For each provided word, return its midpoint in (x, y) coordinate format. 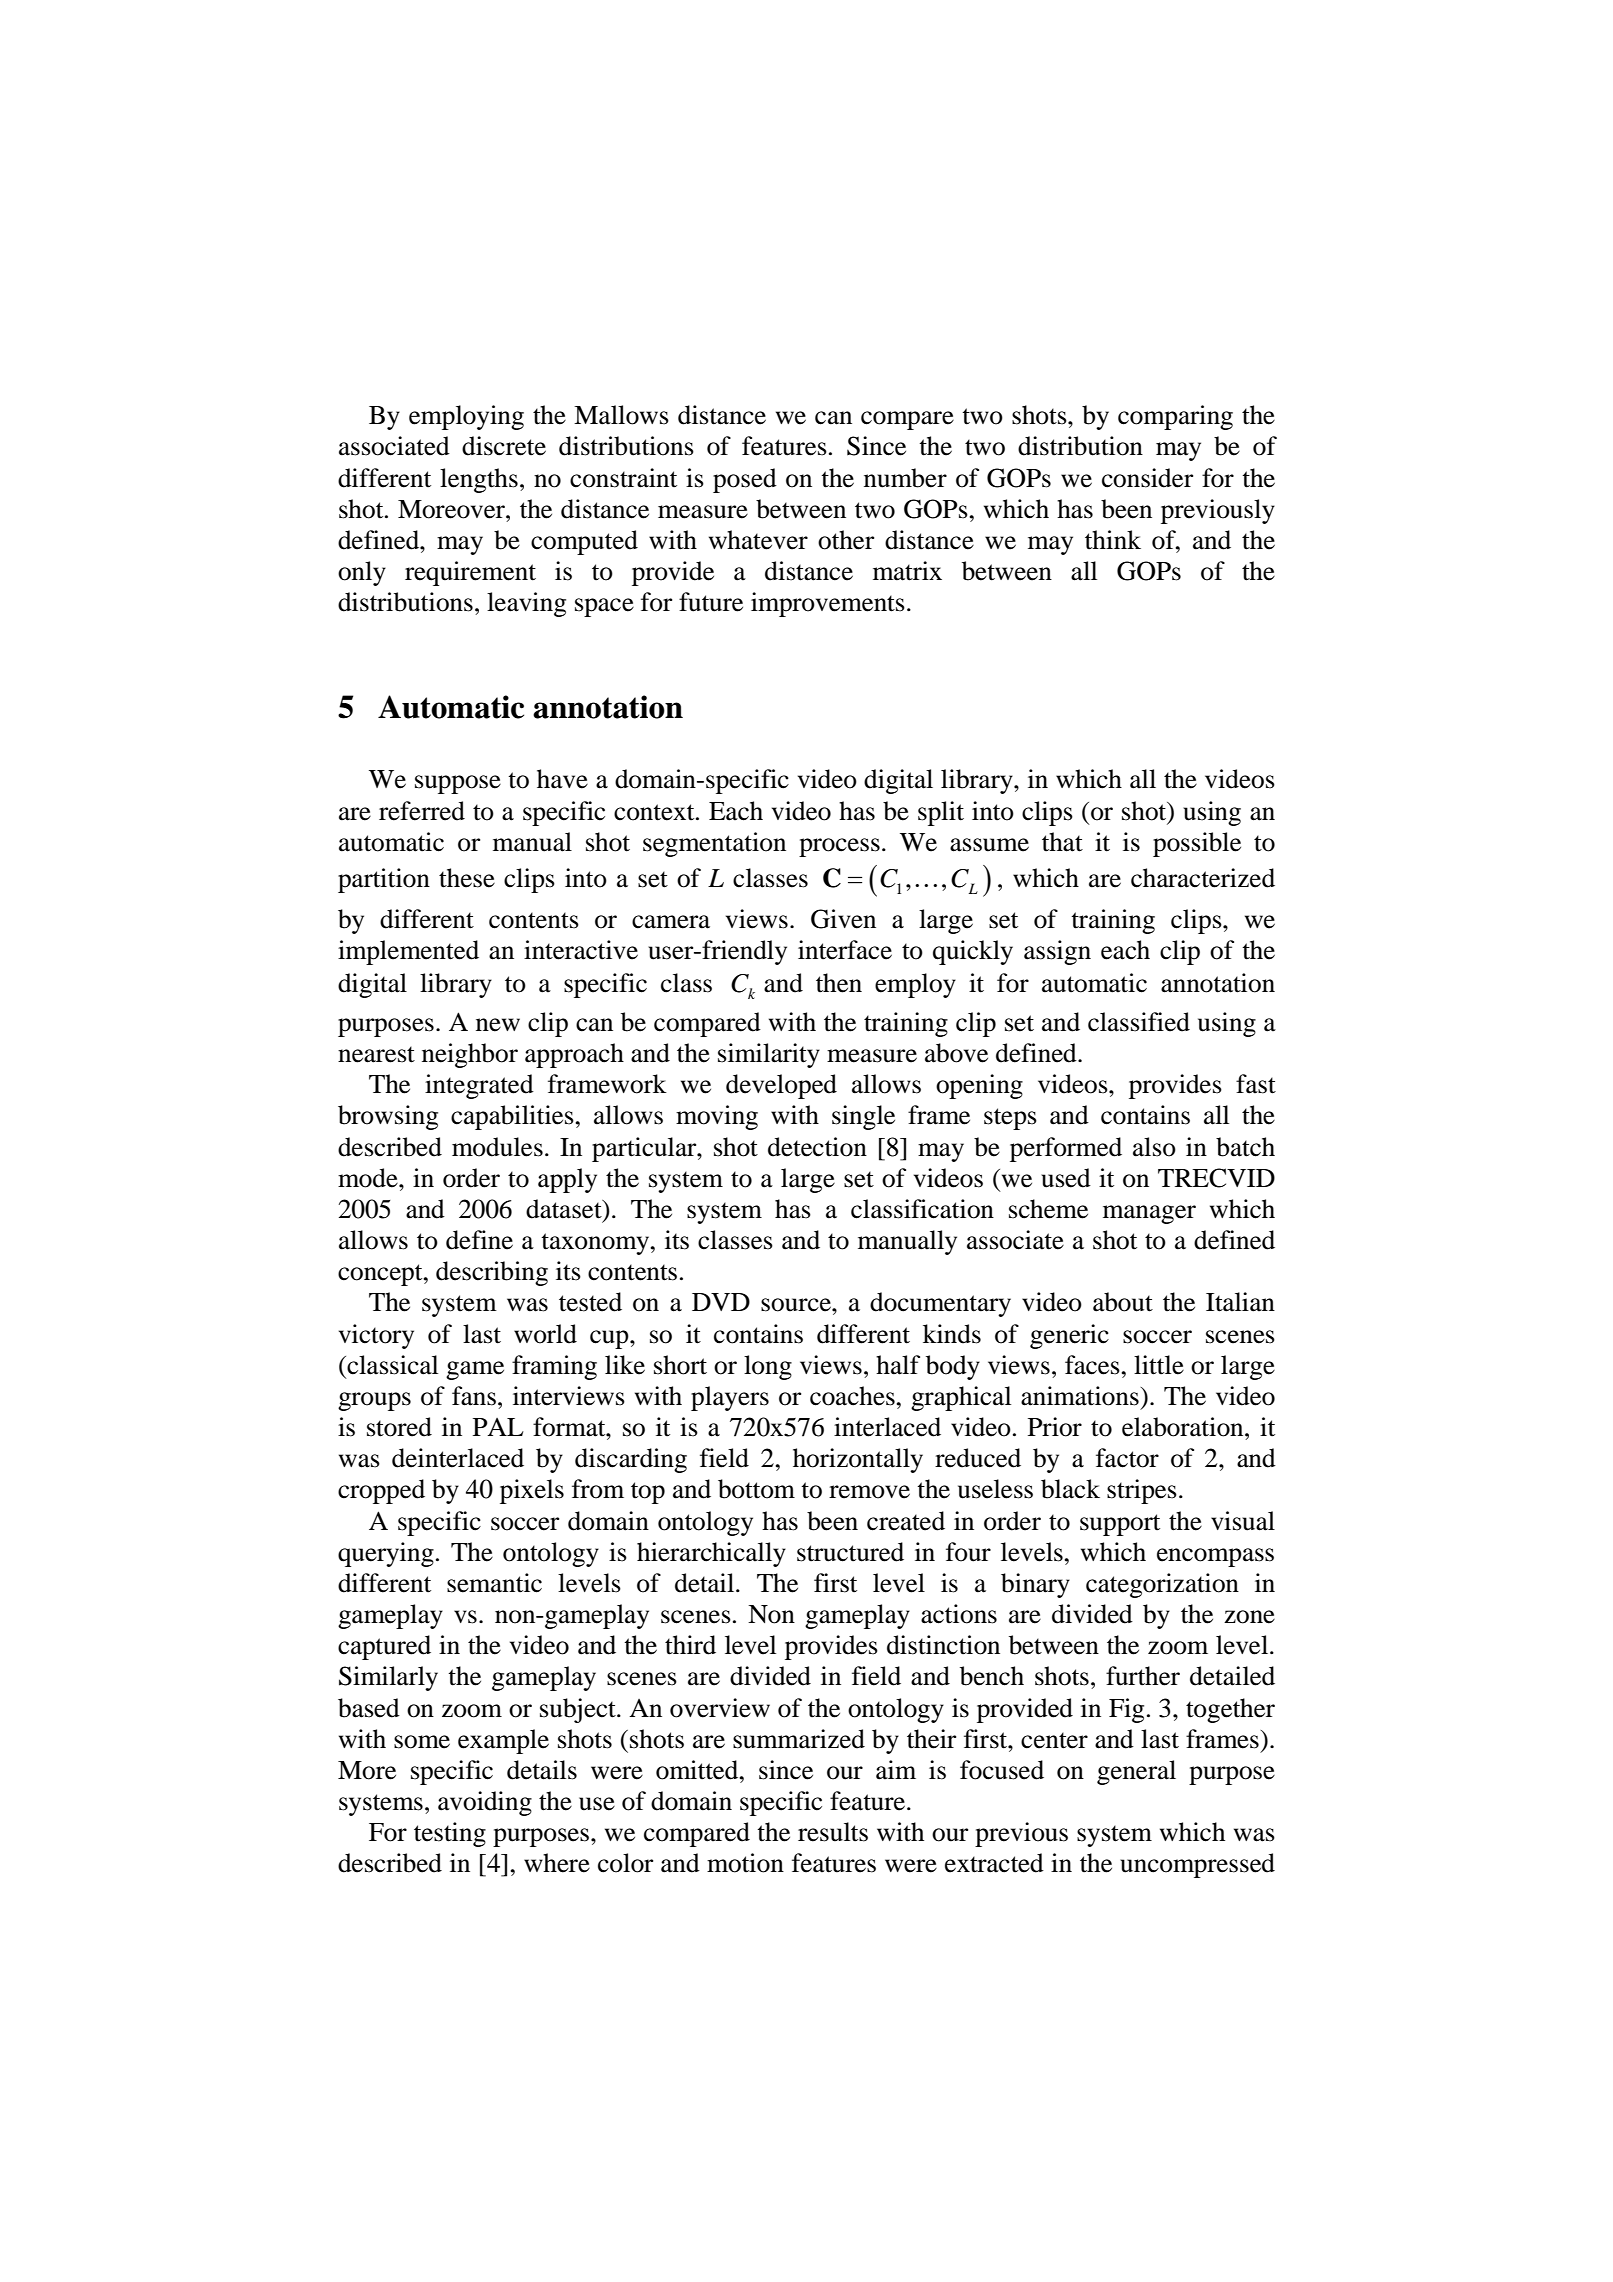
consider (1147, 478)
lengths (479, 480)
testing (450, 1834)
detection (817, 1147)
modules (497, 1147)
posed (745, 480)
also (1154, 1147)
